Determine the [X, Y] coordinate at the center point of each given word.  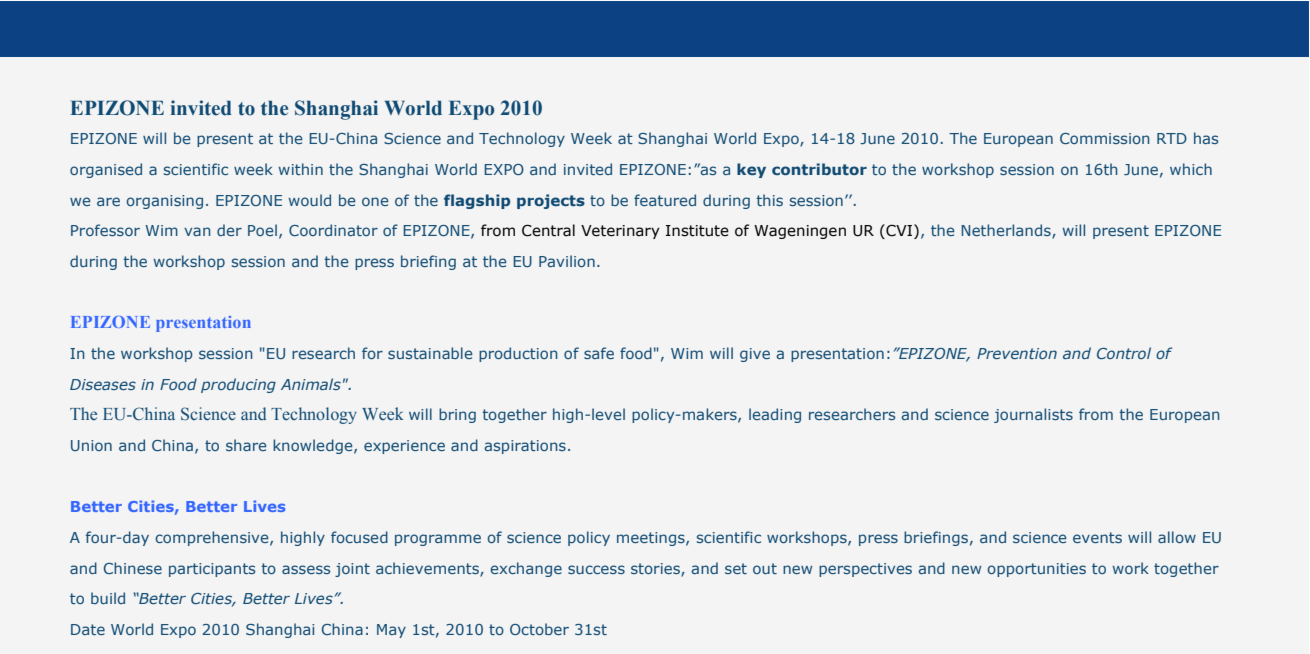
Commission [1105, 138]
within [300, 169]
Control [1124, 353]
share [246, 445]
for [372, 353]
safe [599, 353]
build [108, 598]
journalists [1033, 415]
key [751, 170]
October [539, 629]
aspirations [525, 447]
